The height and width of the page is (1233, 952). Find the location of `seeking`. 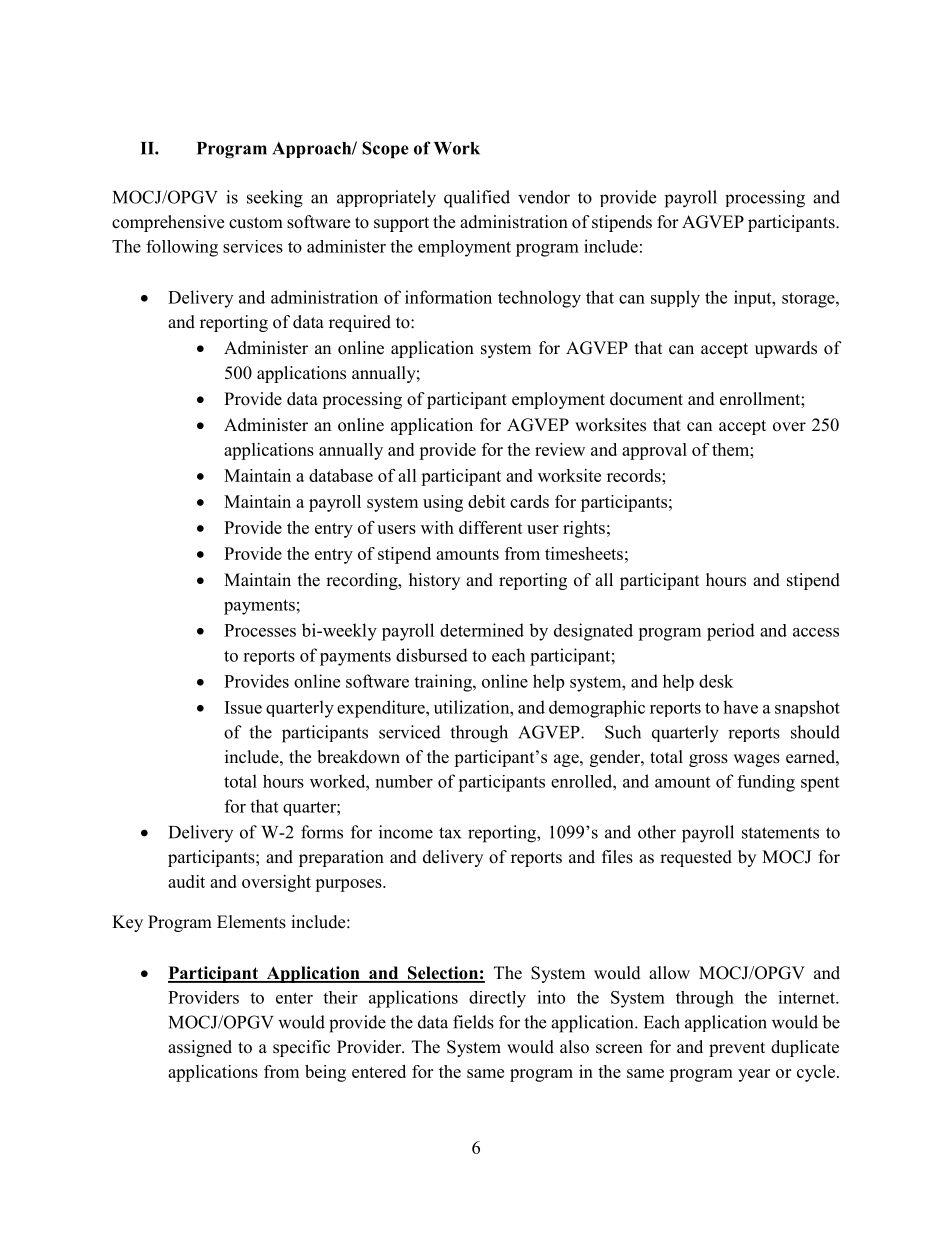

seeking is located at coordinates (275, 199).
